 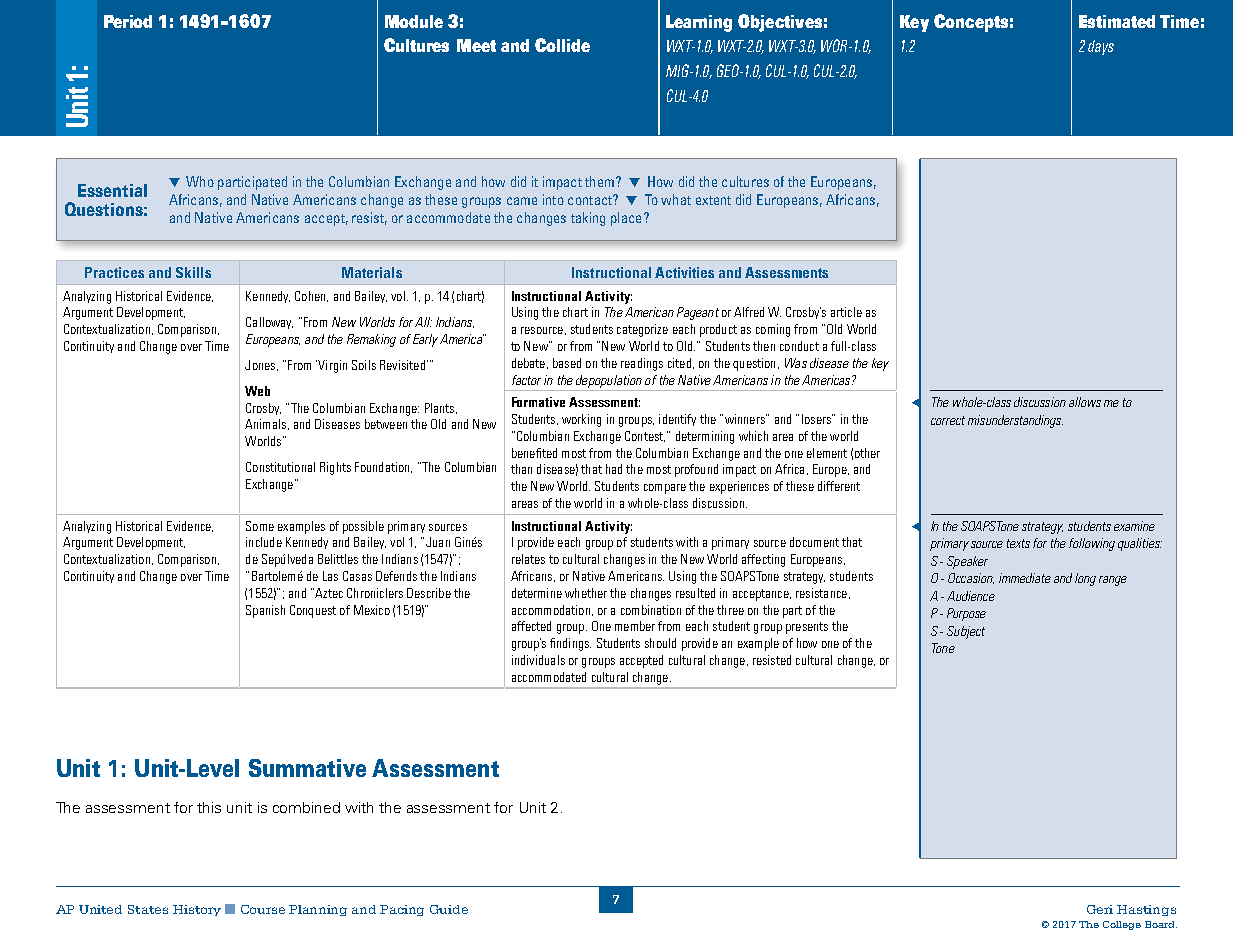 I want to click on Jones, so click(x=261, y=365).
